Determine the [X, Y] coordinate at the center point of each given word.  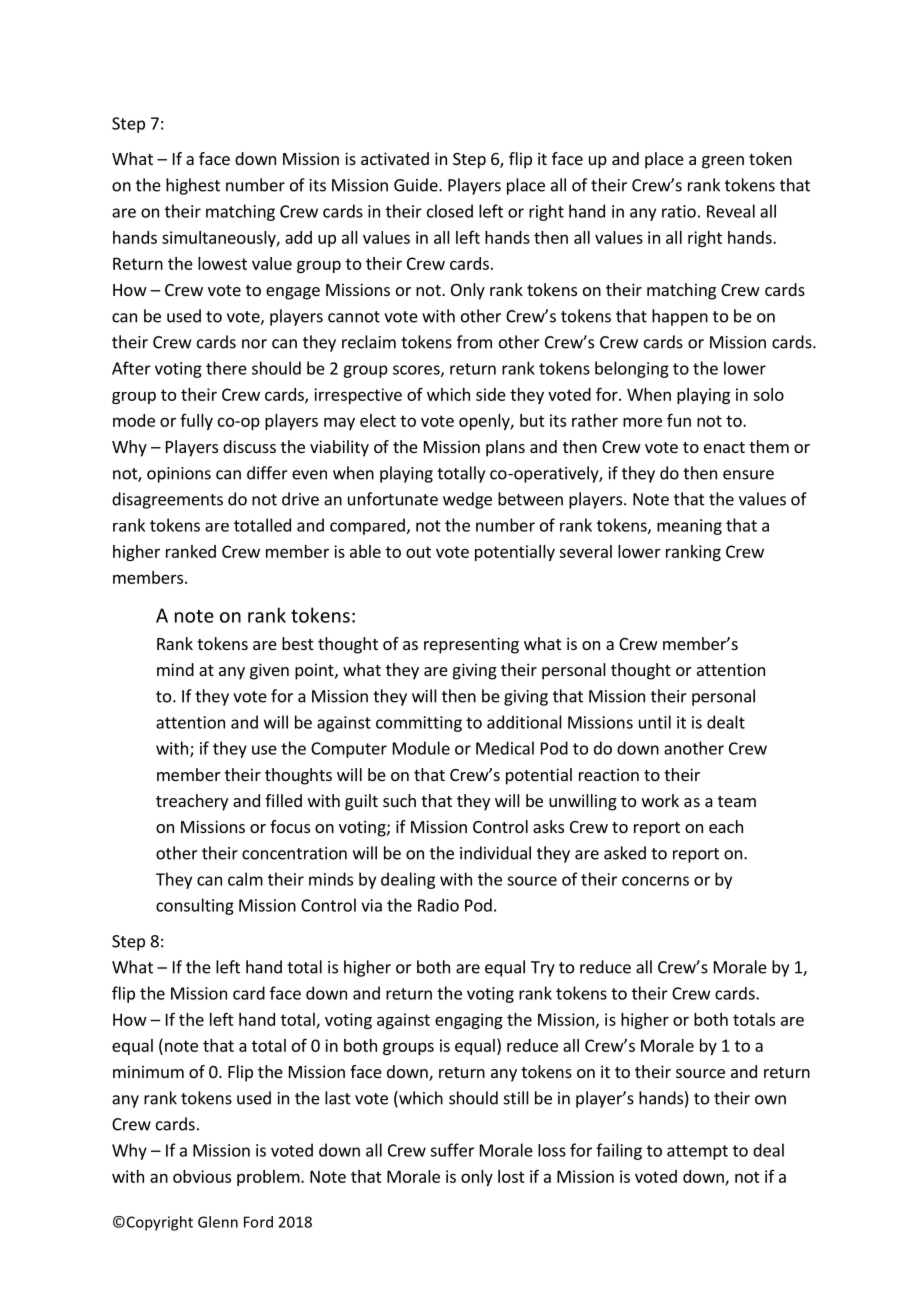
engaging [469, 1021]
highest [193, 186]
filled [283, 800]
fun [679, 420]
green [723, 162]
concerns [655, 881]
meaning [689, 527]
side [491, 394]
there [226, 368]
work [660, 800]
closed [450, 211]
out [418, 552]
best [297, 643]
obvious [202, 1176]
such [399, 800]
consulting [195, 906]
